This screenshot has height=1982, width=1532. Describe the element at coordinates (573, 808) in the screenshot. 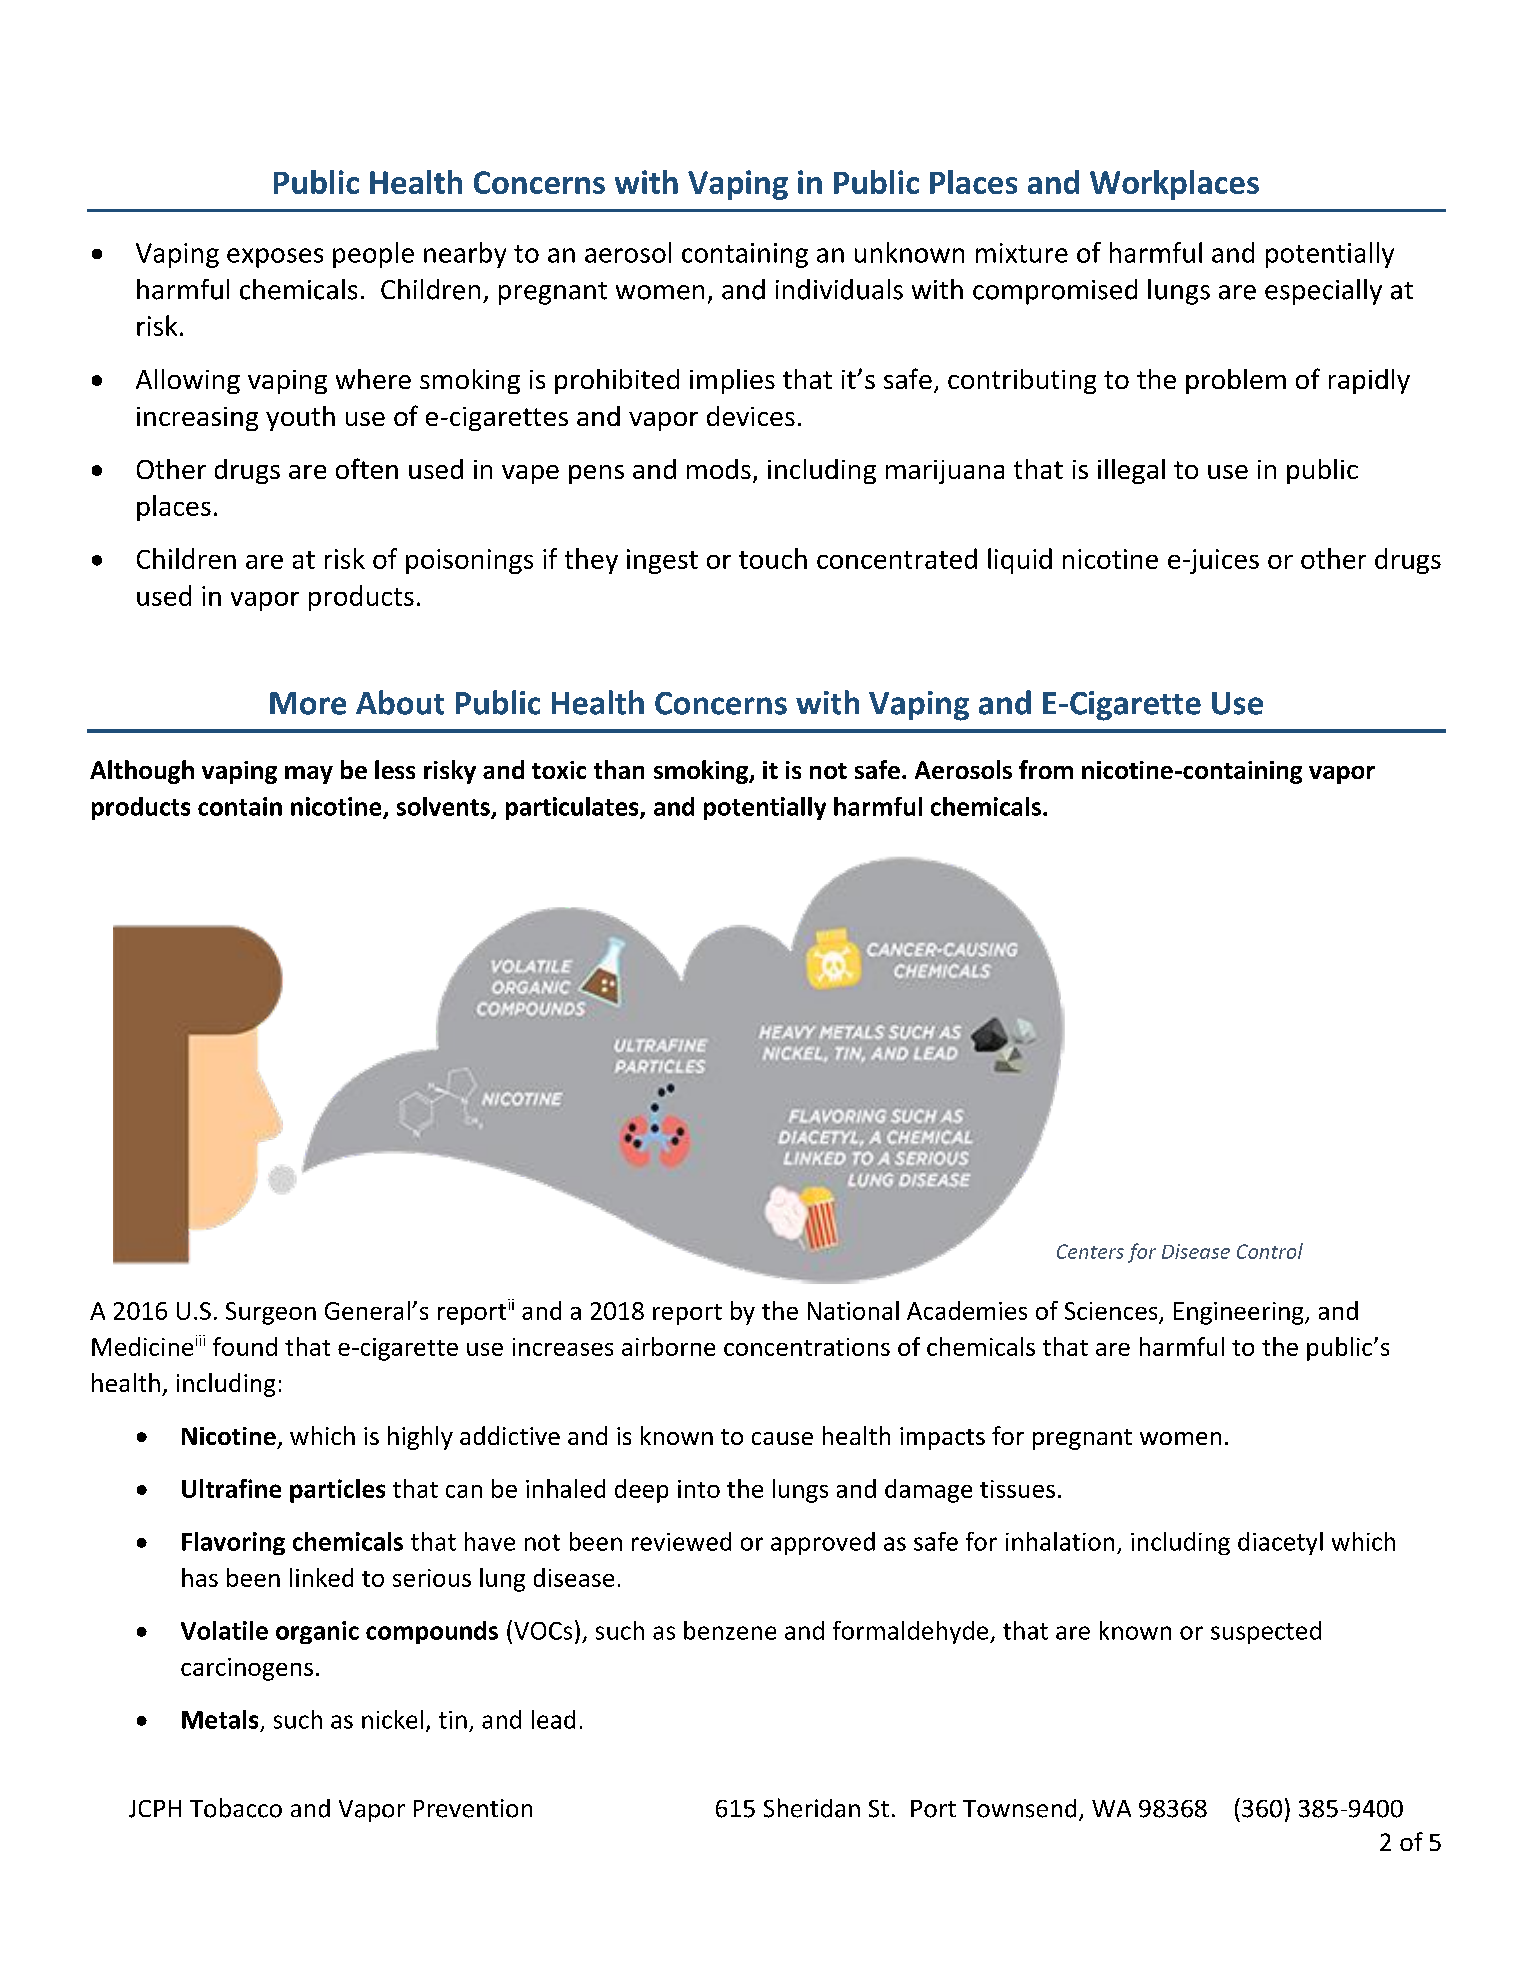

I see `particulates` at that location.
